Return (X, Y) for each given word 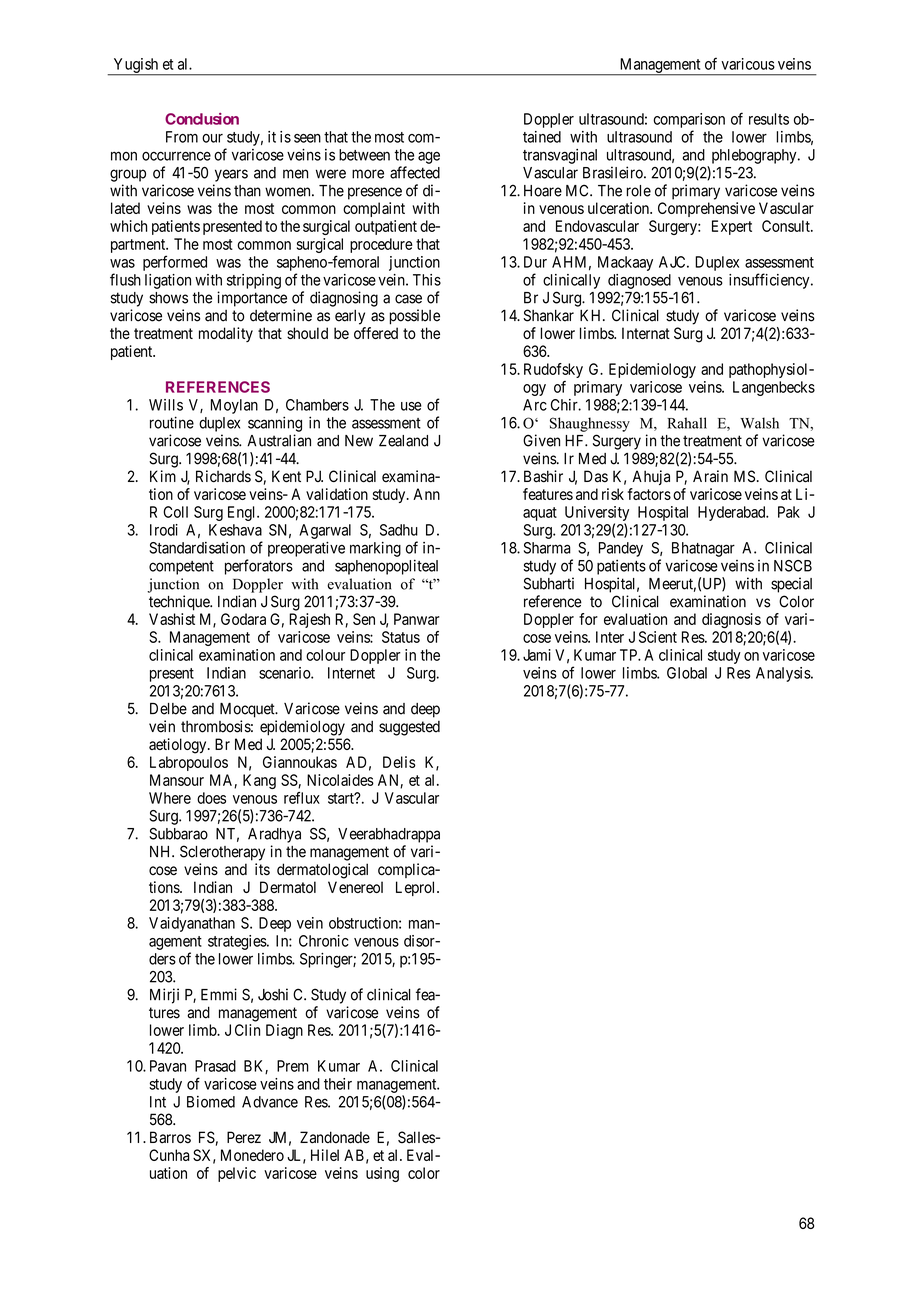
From (182, 137)
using (382, 1174)
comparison (689, 120)
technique (180, 603)
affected (415, 172)
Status (401, 637)
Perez (244, 1137)
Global (687, 673)
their (338, 1084)
